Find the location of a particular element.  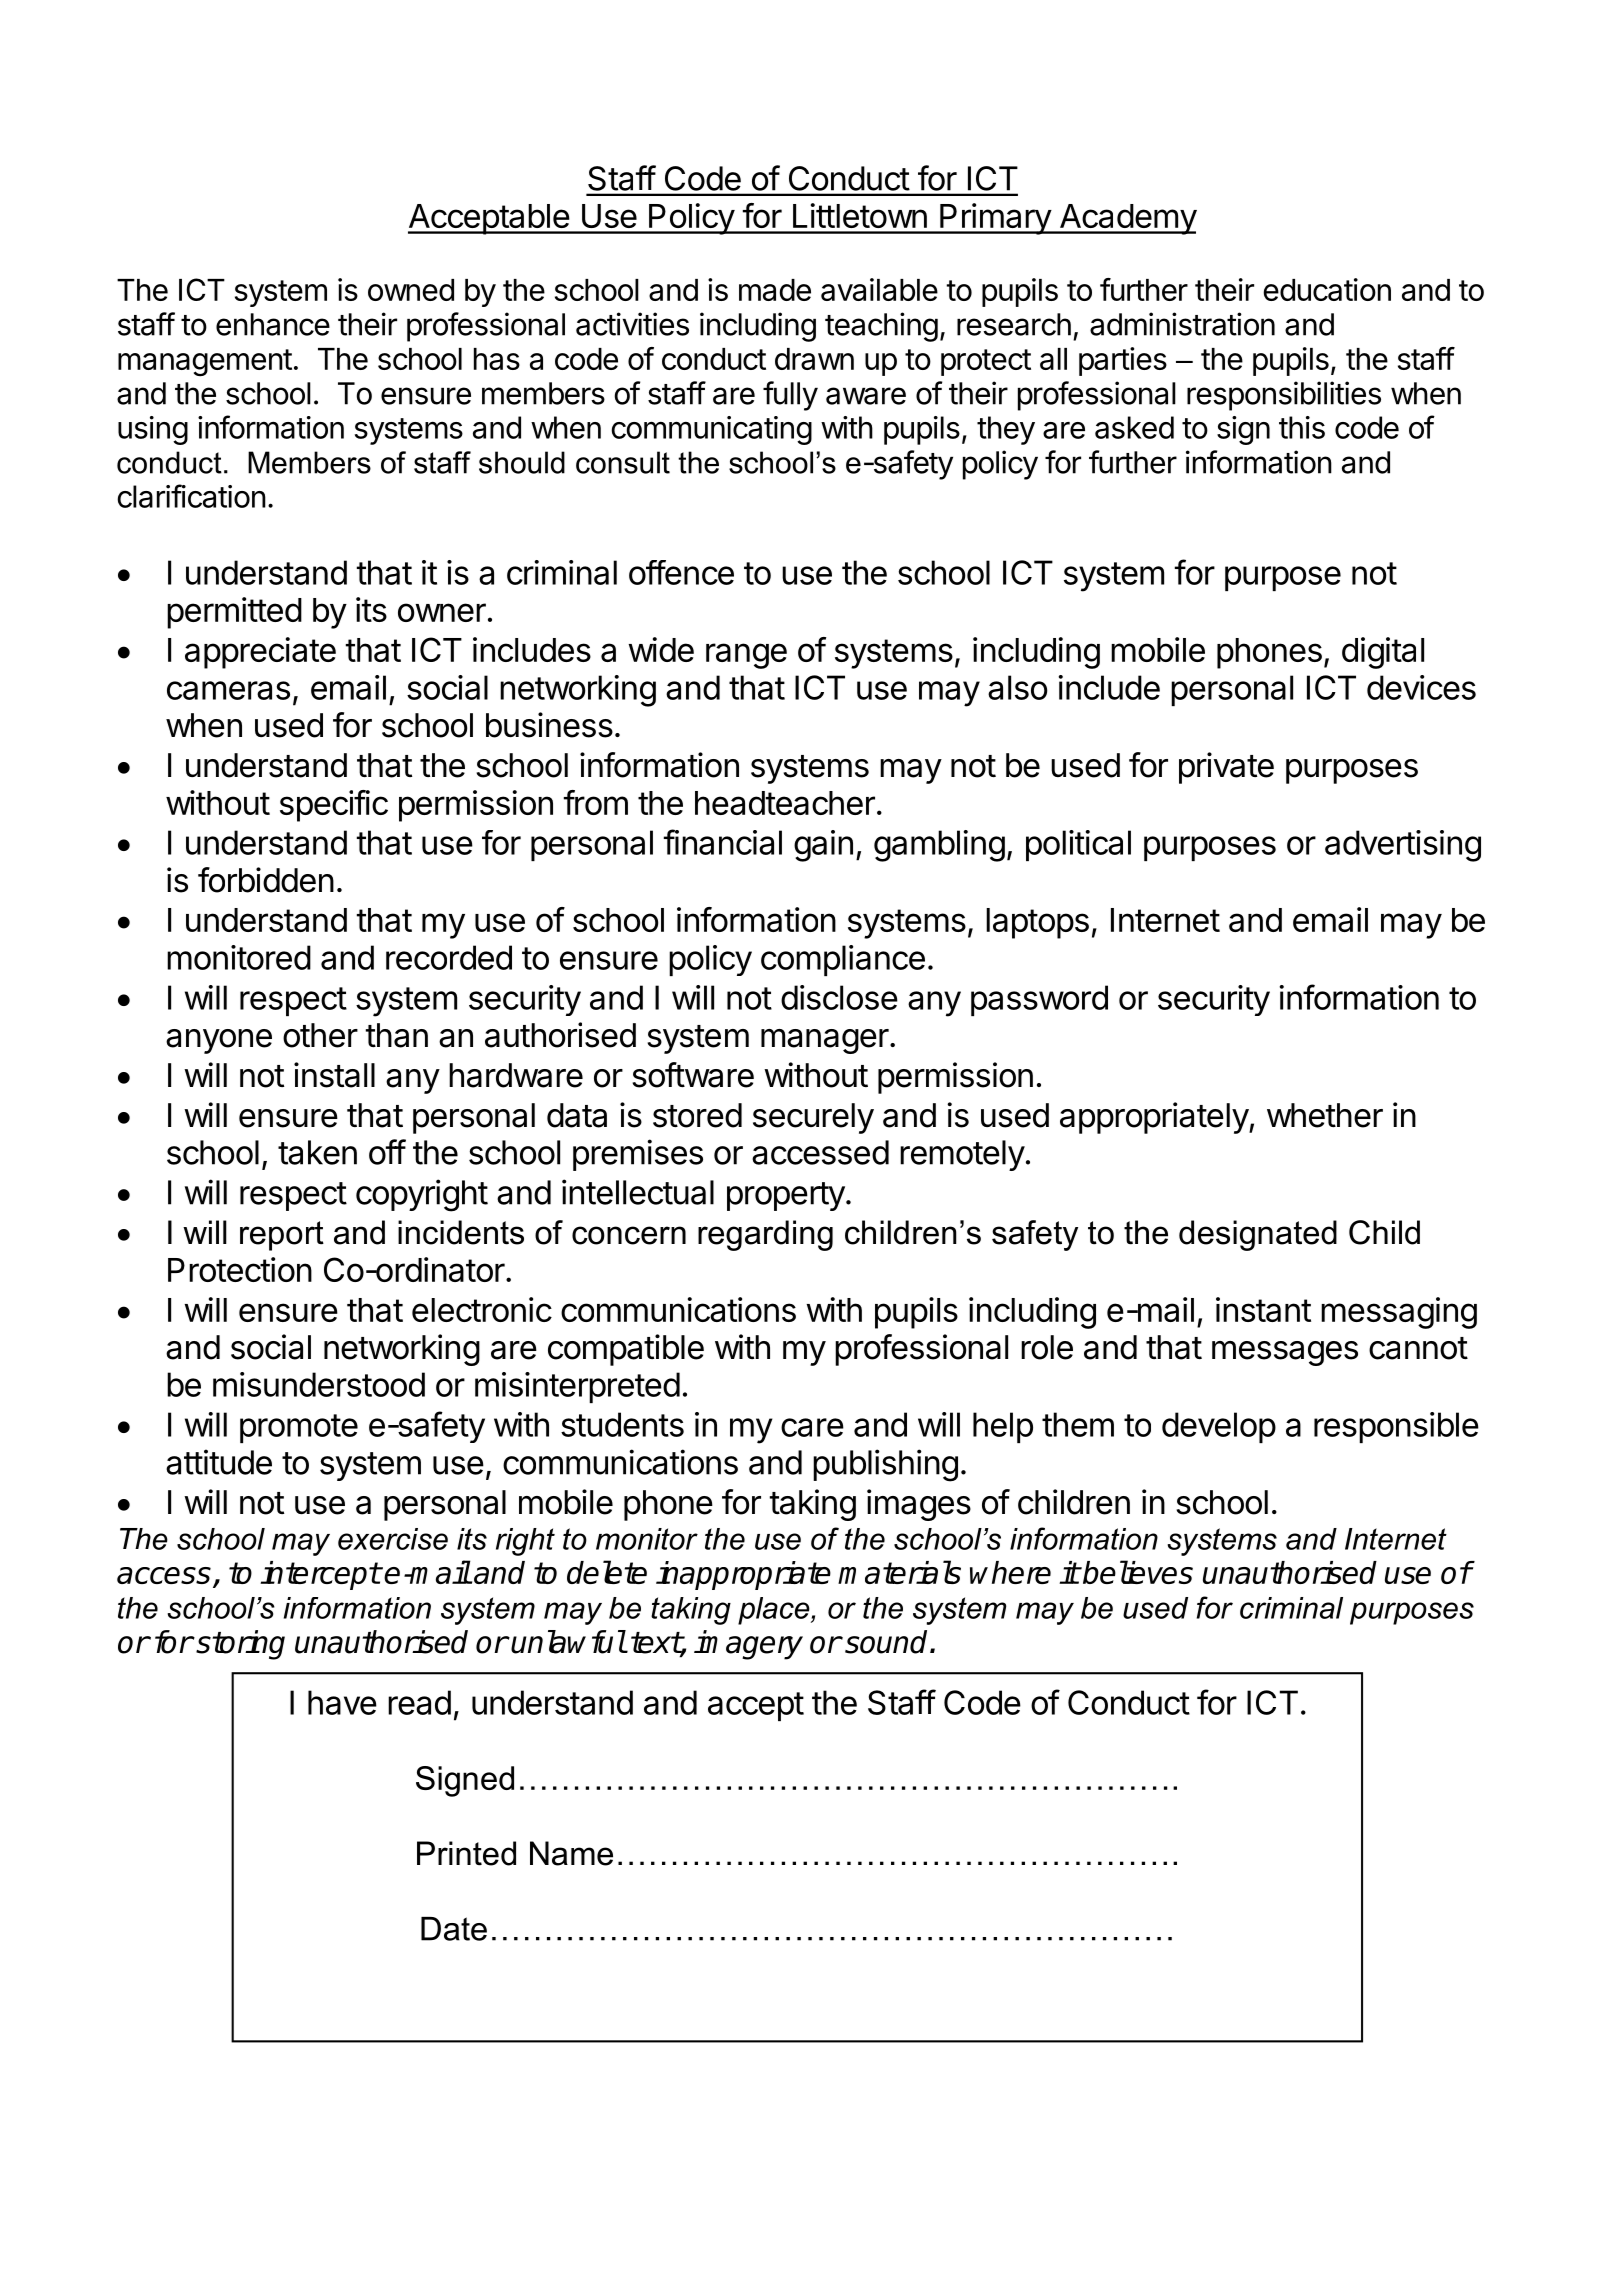

care is located at coordinates (812, 1427).
